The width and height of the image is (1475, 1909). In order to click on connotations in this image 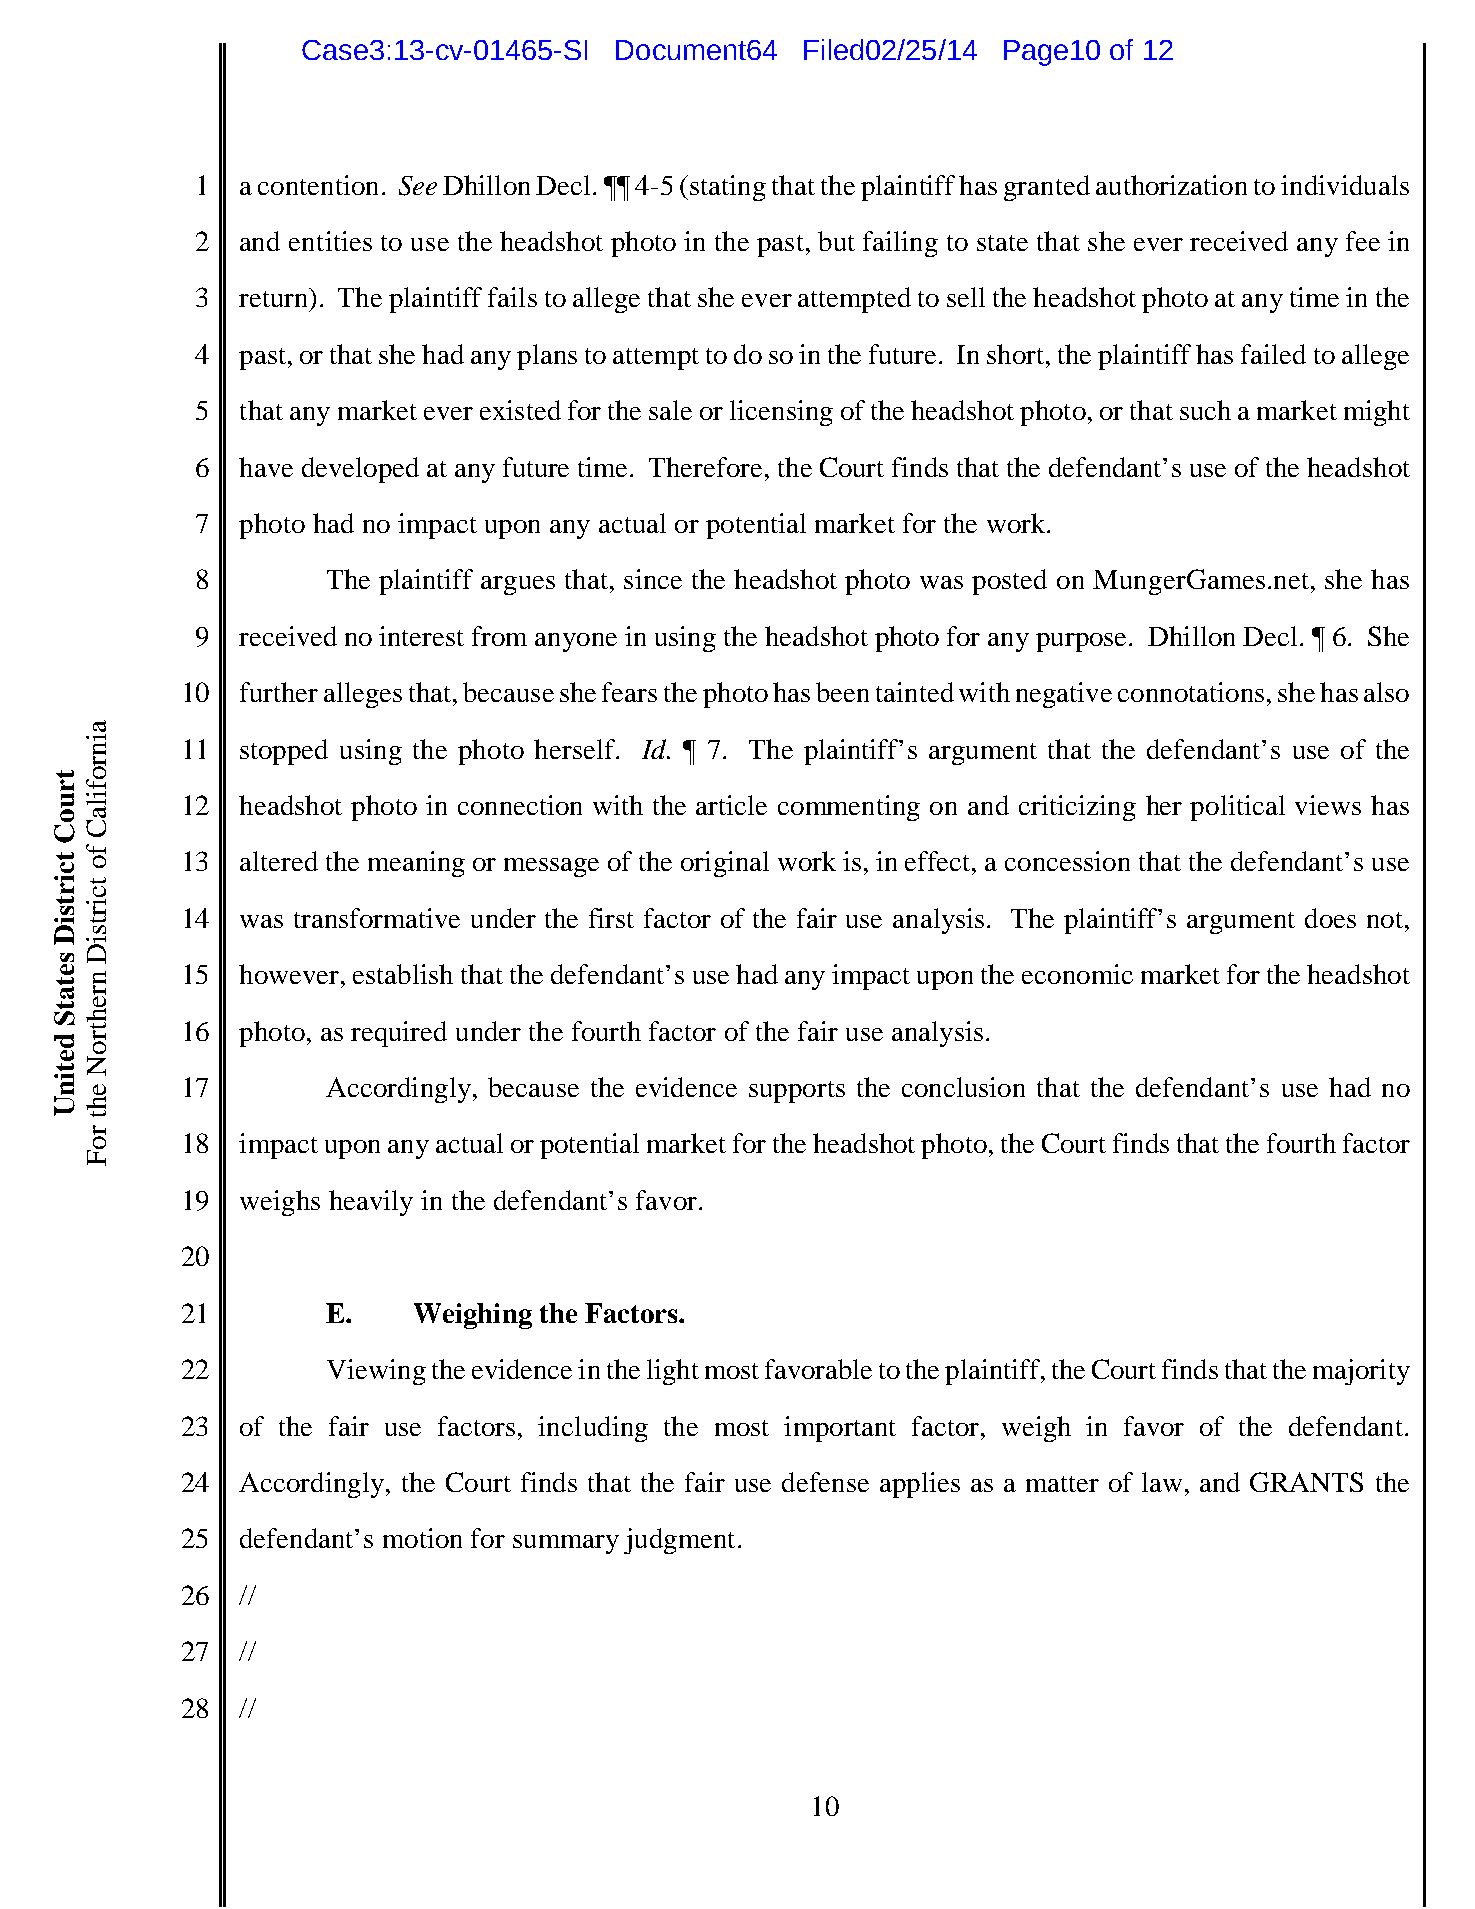, I will do `click(1191, 692)`.
